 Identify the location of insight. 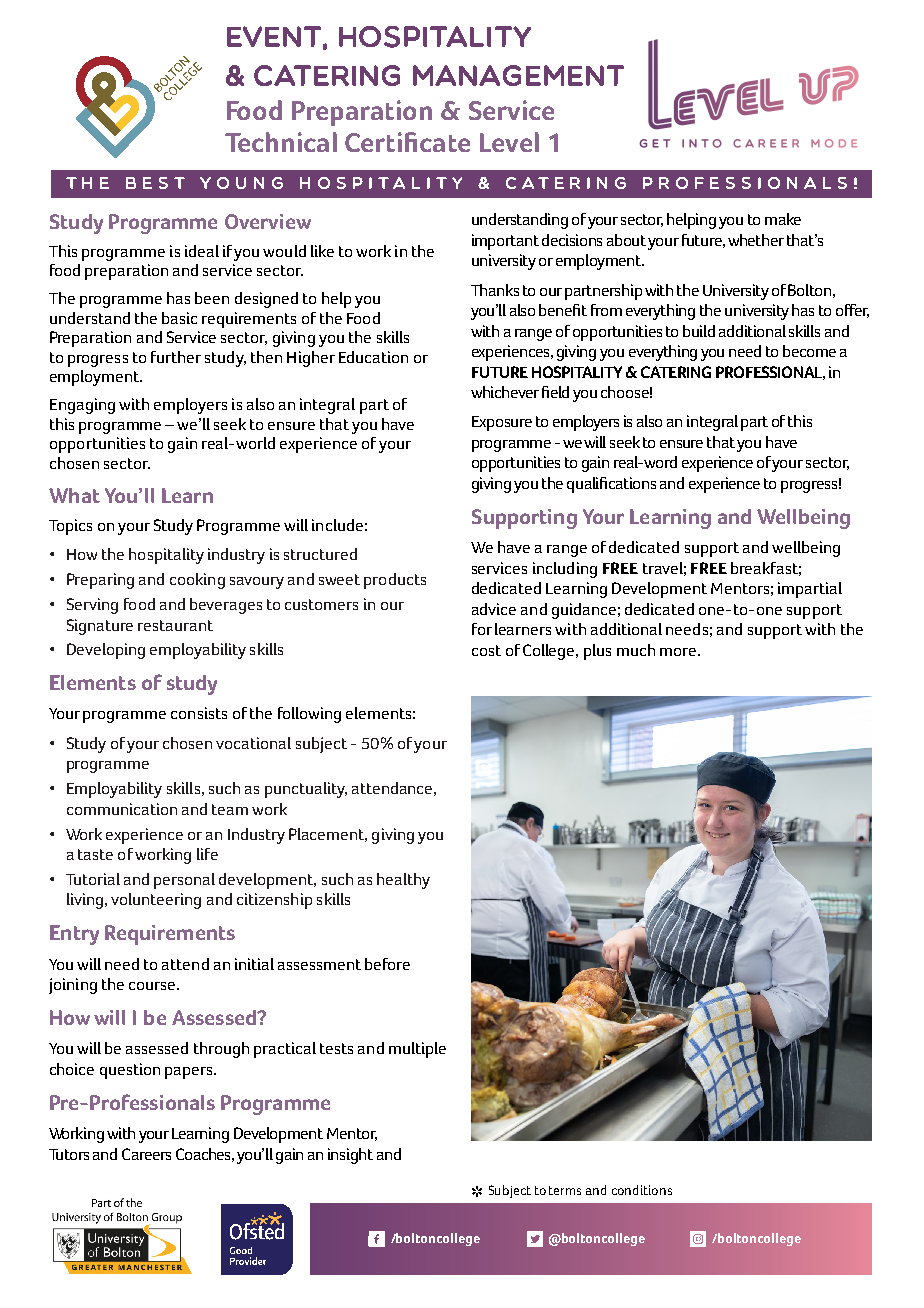
(350, 1156).
